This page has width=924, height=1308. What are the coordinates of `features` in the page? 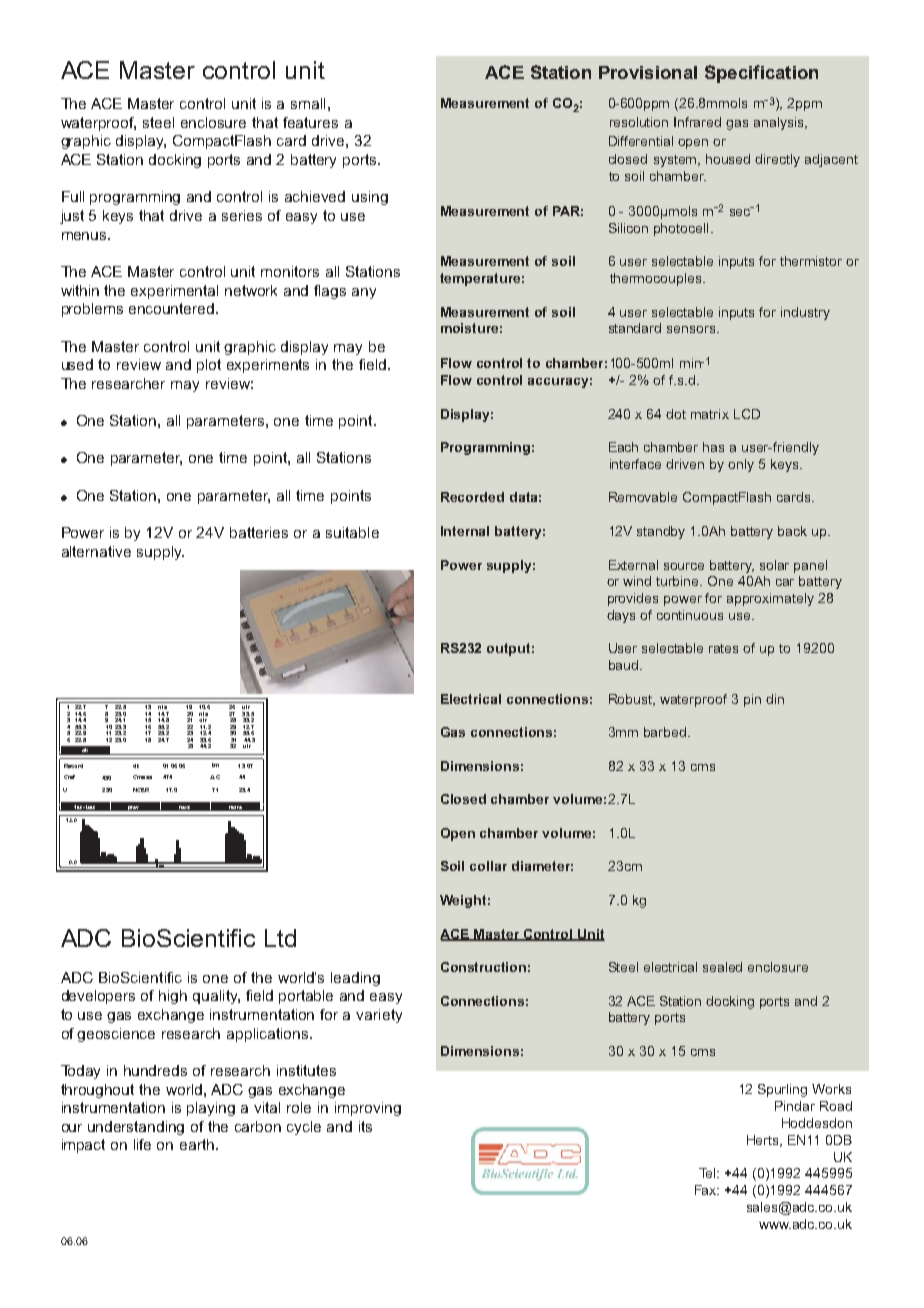 It's located at (310, 122).
